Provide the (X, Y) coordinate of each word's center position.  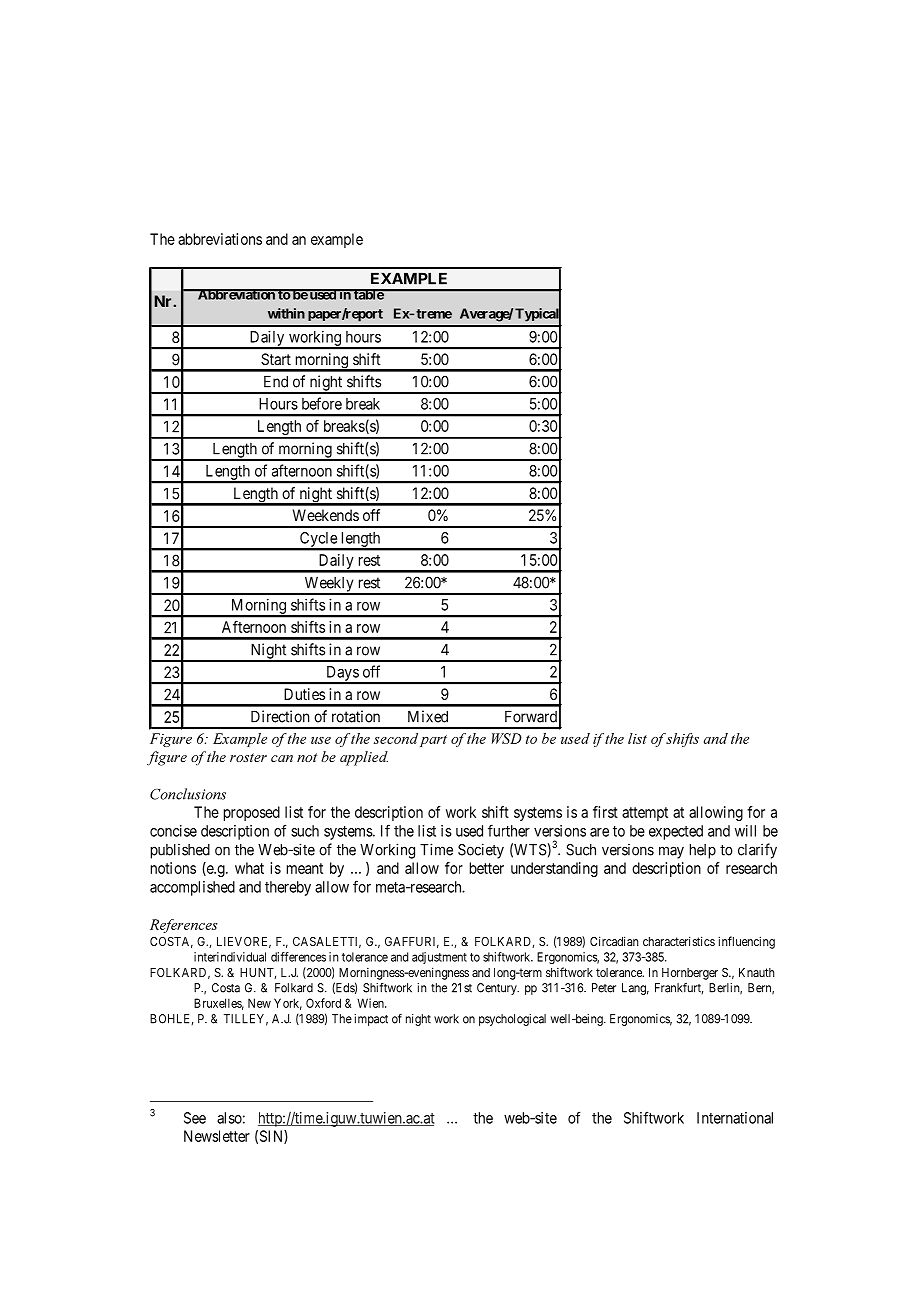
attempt (645, 814)
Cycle (318, 540)
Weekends (326, 515)
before (322, 403)
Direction (280, 716)
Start (276, 359)
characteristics (679, 941)
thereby (288, 888)
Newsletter (217, 1136)
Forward (531, 716)
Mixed (428, 716)
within (286, 313)
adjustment (439, 958)
